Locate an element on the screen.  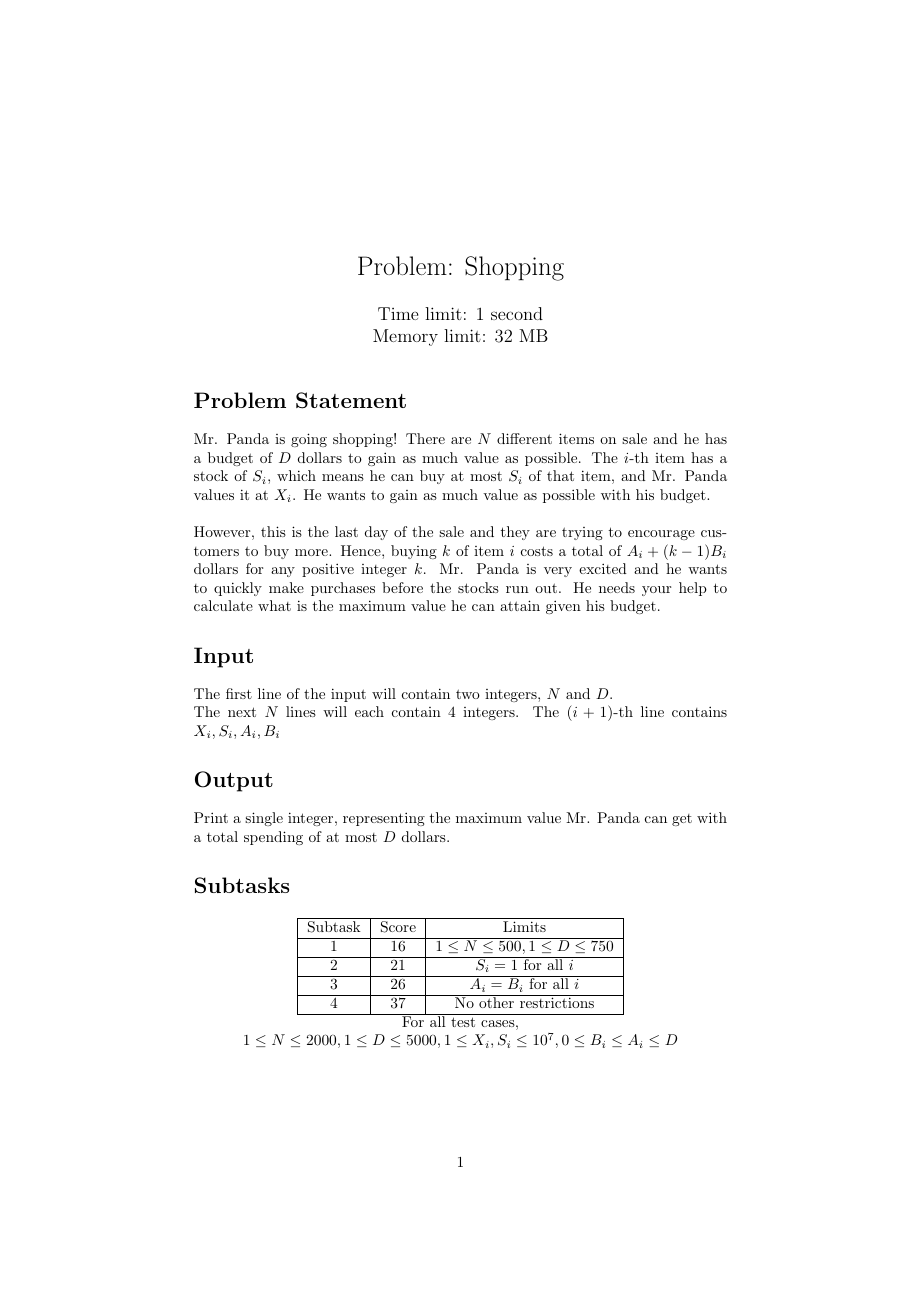
restrictions is located at coordinates (557, 1002).
